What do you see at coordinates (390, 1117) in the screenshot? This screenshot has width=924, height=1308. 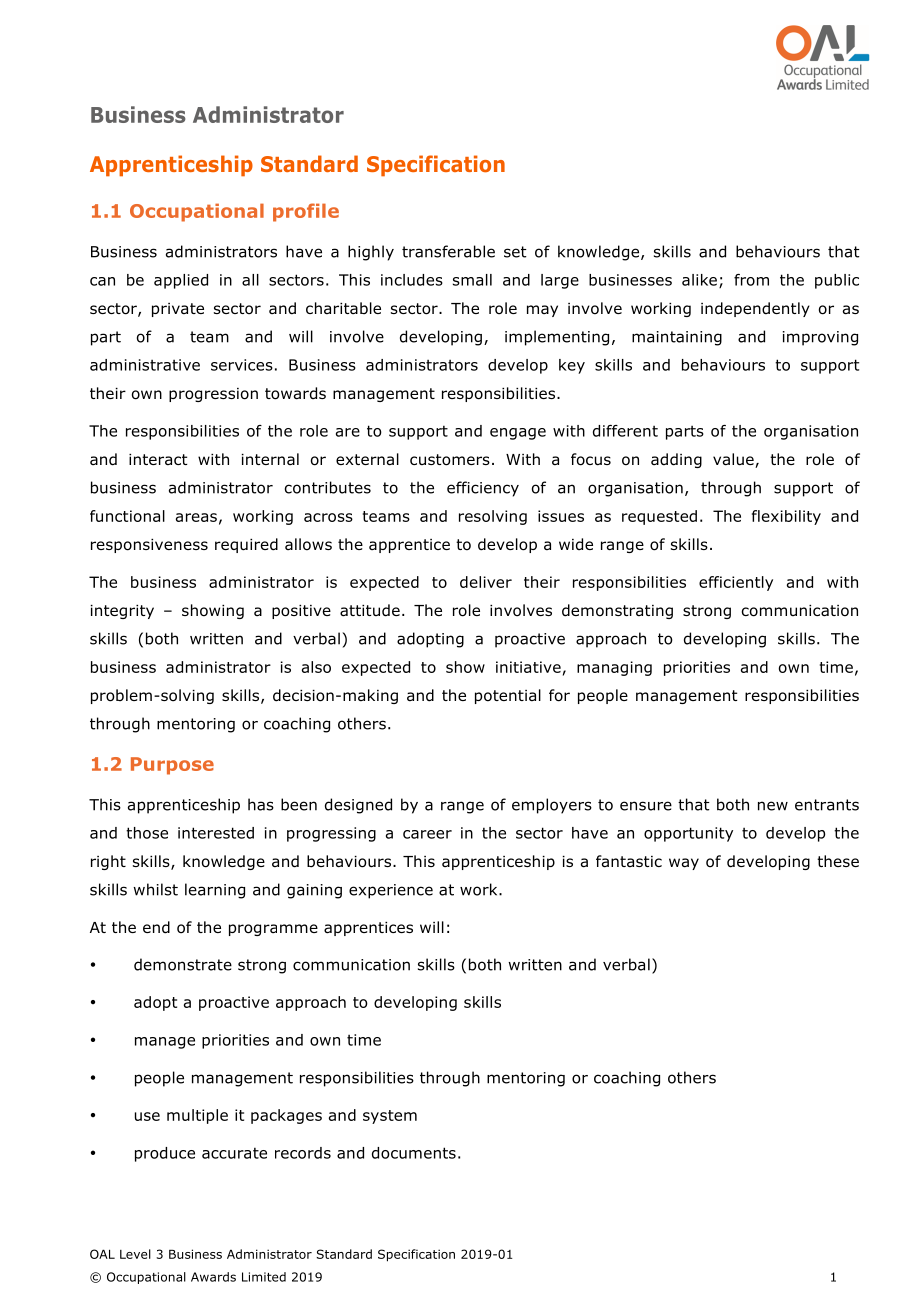 I see `system` at bounding box center [390, 1117].
